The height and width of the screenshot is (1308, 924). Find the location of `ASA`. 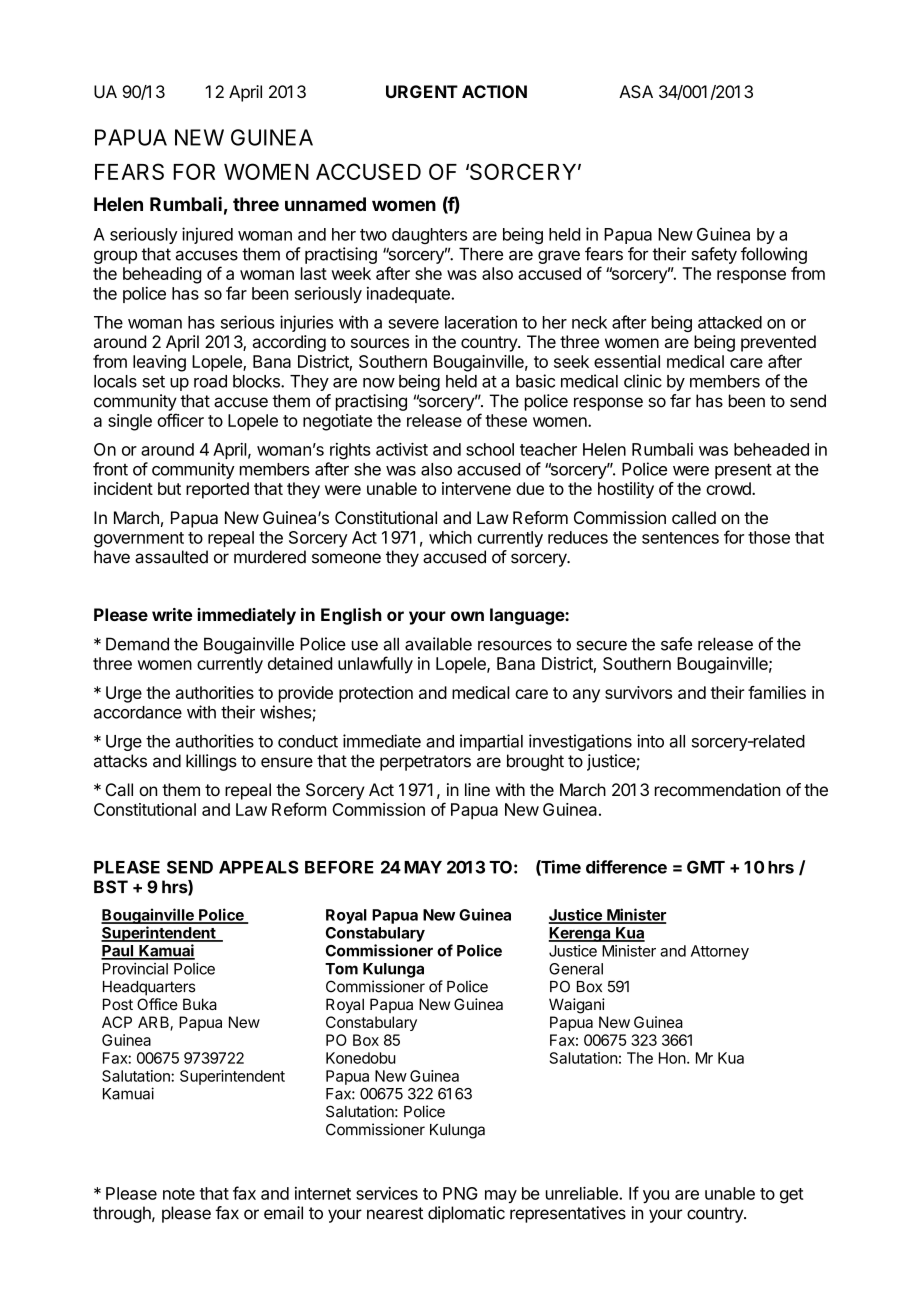

ASA is located at coordinates (636, 91).
